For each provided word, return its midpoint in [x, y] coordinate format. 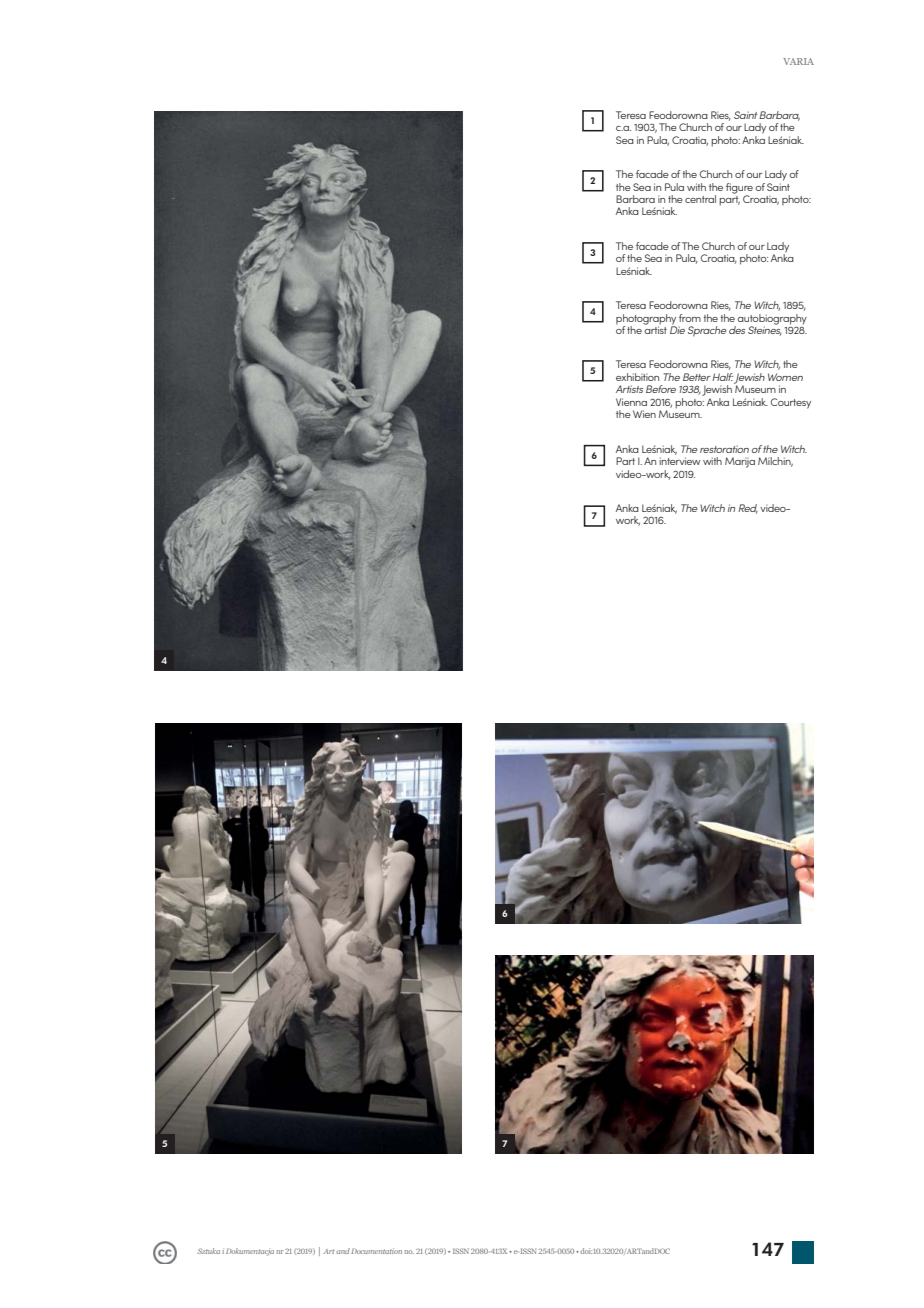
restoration [724, 449]
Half [722, 377]
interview [680, 461]
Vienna [631, 402]
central [700, 199]
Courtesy [791, 403]
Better [697, 377]
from [690, 318]
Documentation [376, 1251]
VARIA [798, 61]
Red [748, 509]
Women [785, 377]
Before [661, 389]
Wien [644, 414]
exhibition [637, 377]
